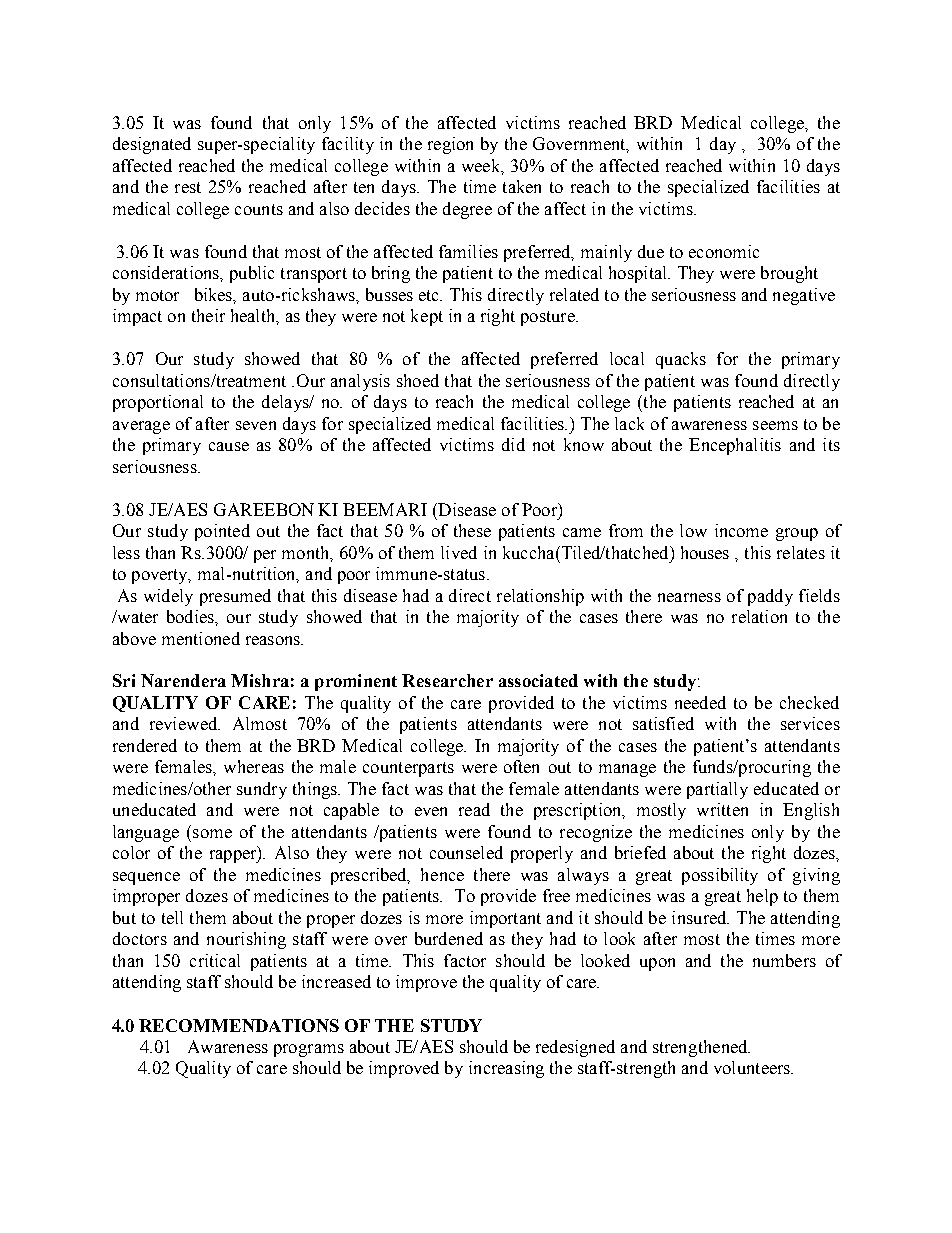 This screenshot has height=1233, width=952. Describe the element at coordinates (735, 446) in the screenshot. I see `Encephalitis` at that location.
